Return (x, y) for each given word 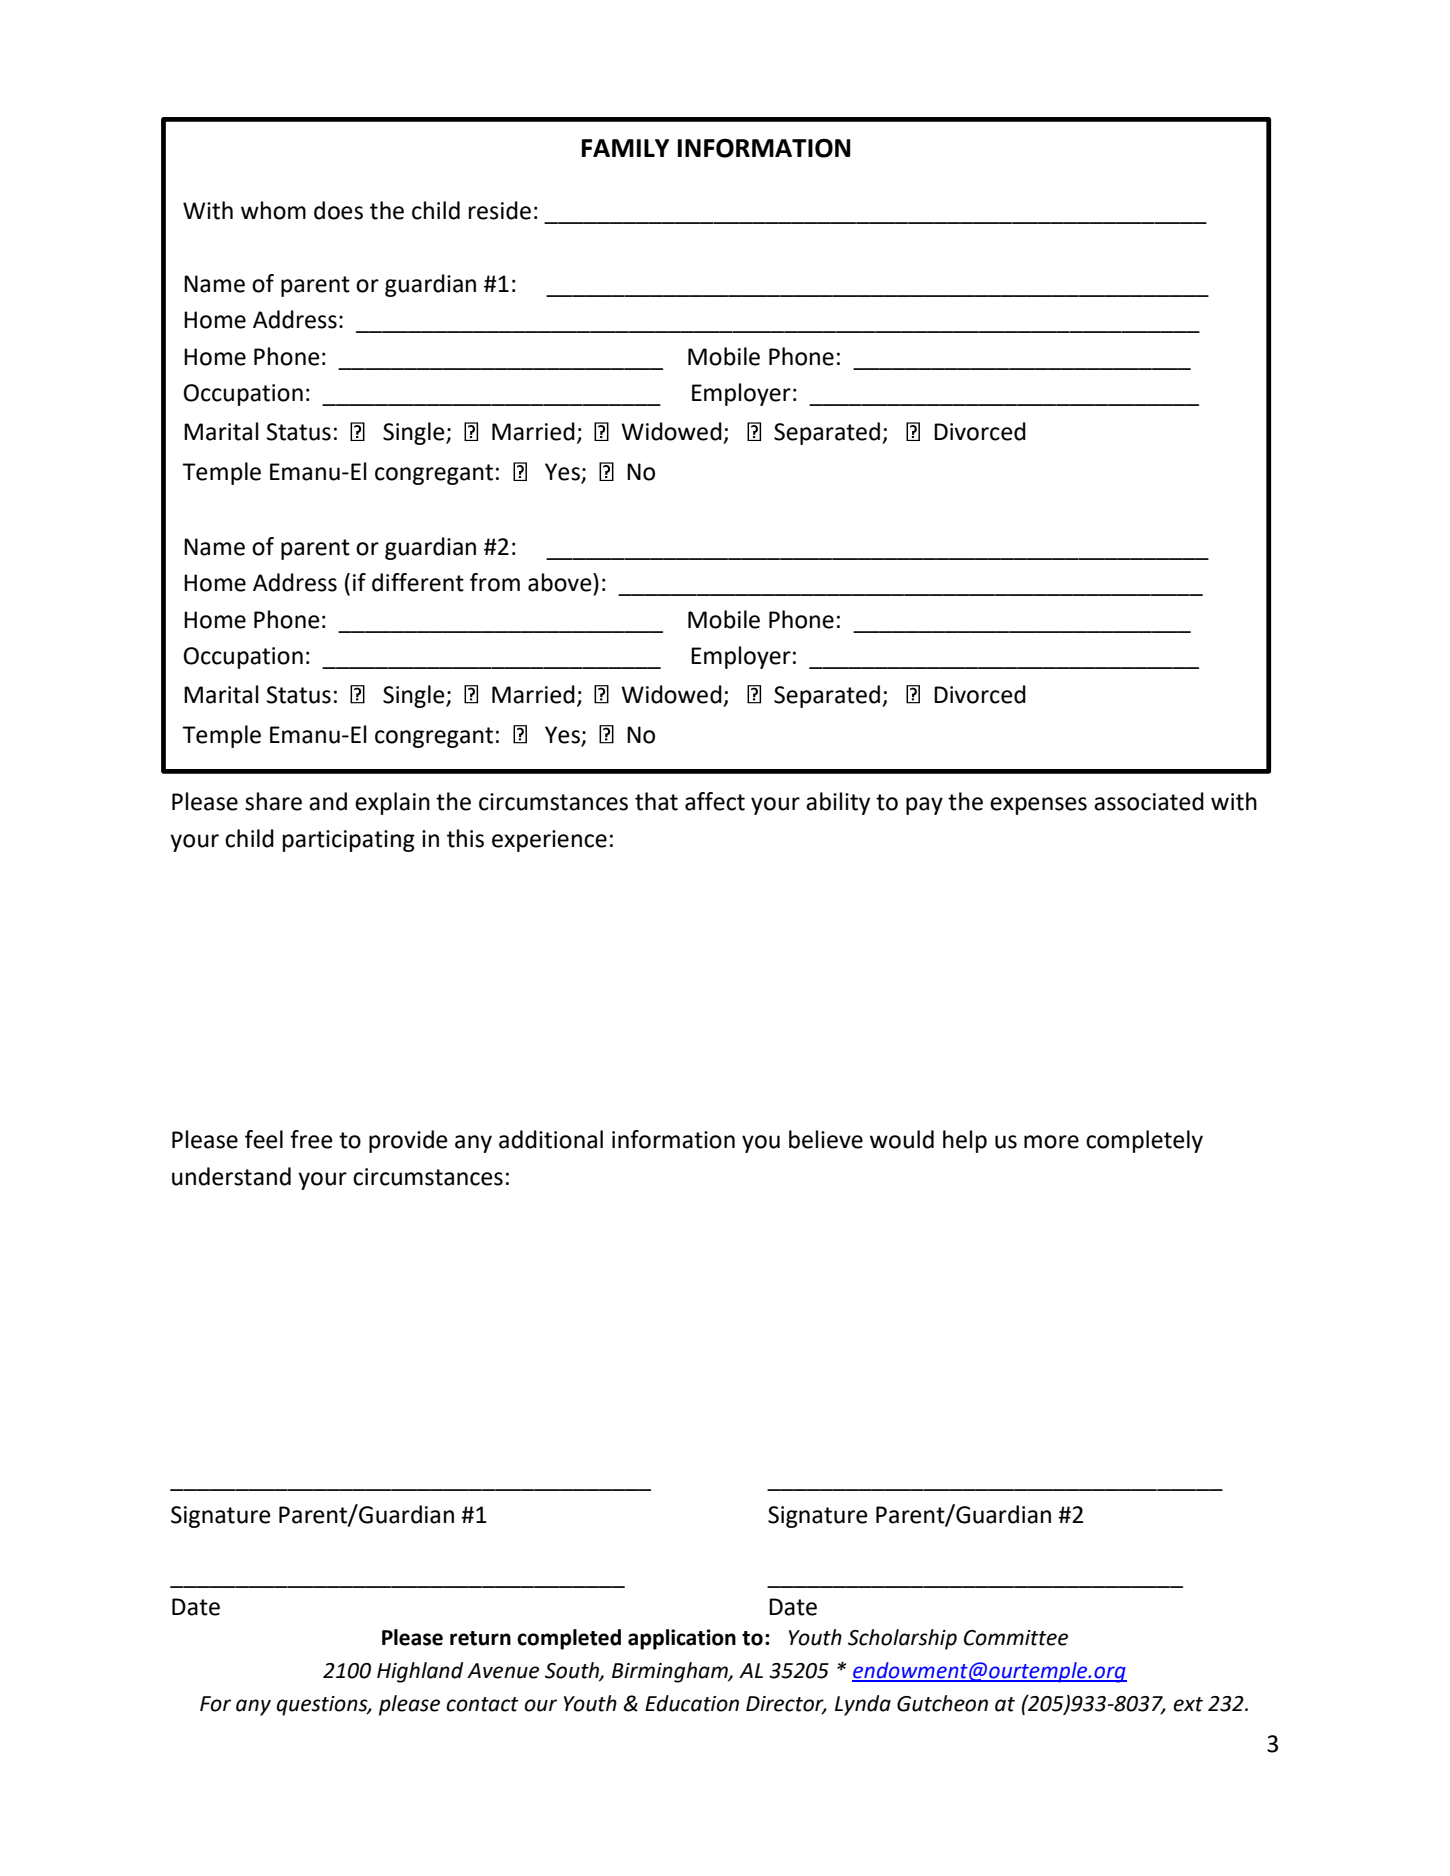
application (682, 1639)
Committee (1016, 1638)
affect (715, 801)
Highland (420, 1672)
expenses (1038, 806)
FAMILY (625, 148)
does (338, 210)
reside (500, 210)
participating (349, 841)
